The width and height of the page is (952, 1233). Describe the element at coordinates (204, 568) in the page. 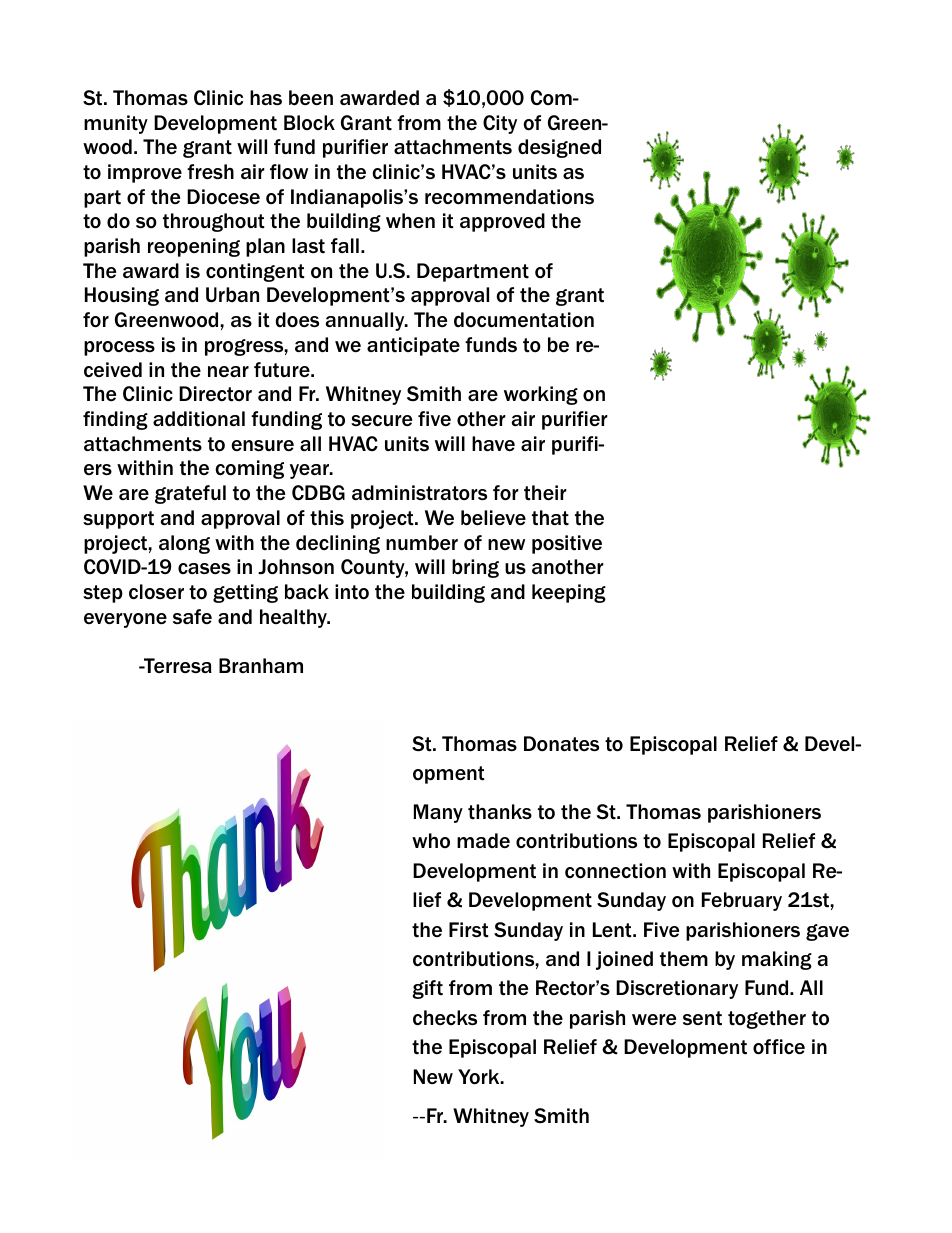

I see `cases` at that location.
